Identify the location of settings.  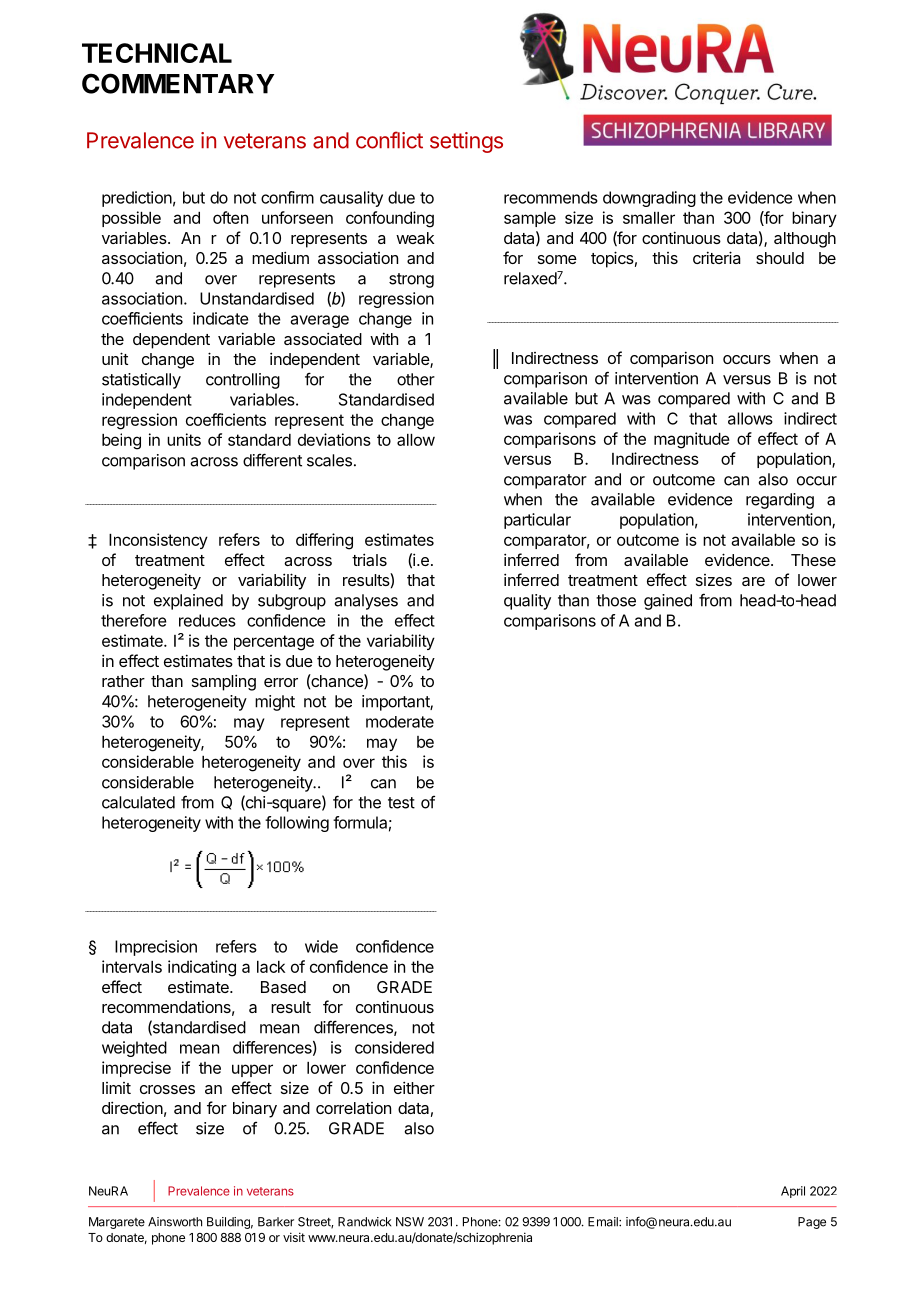
(466, 142).
